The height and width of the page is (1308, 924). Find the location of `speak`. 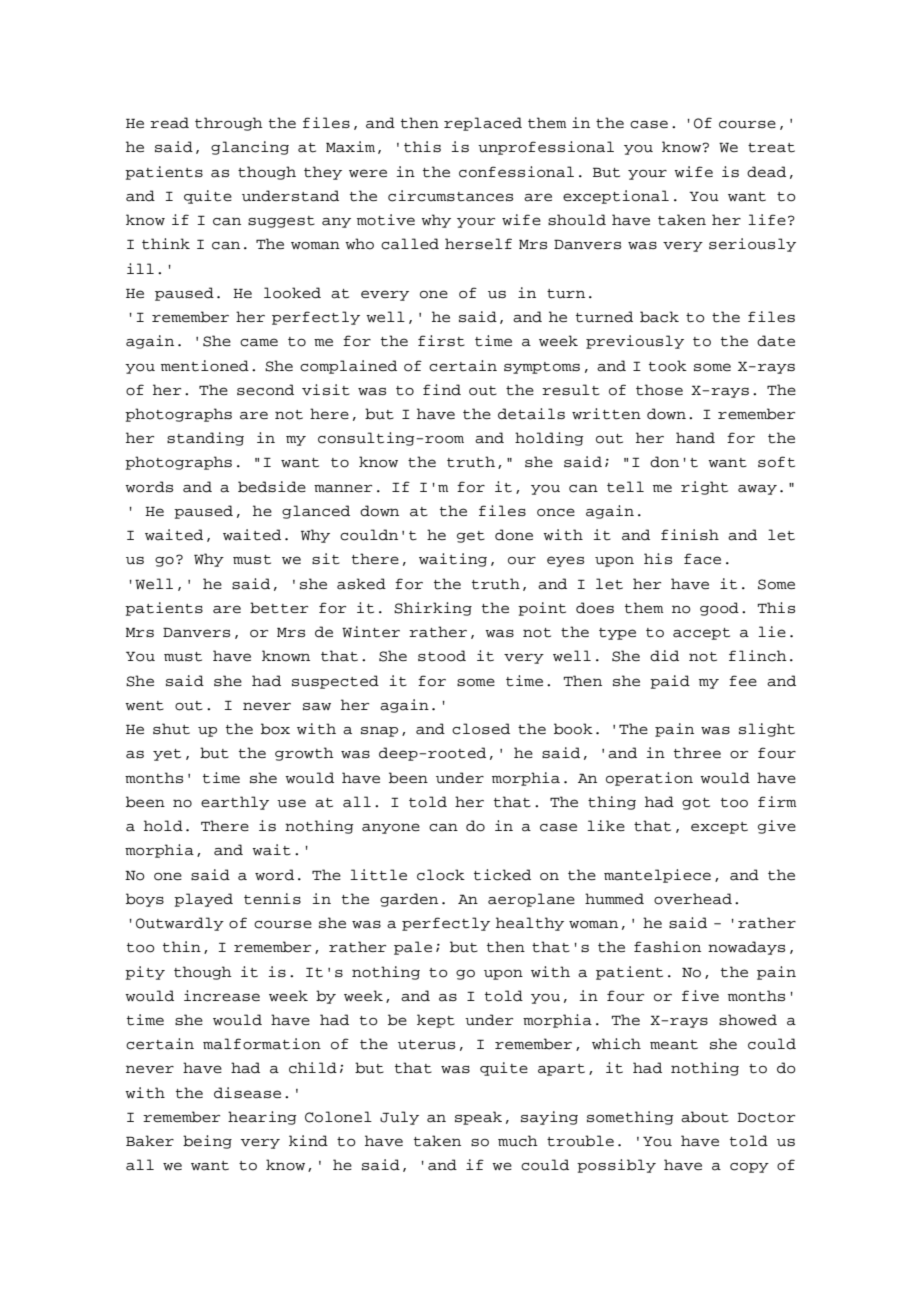

speak is located at coordinates (478, 1118).
